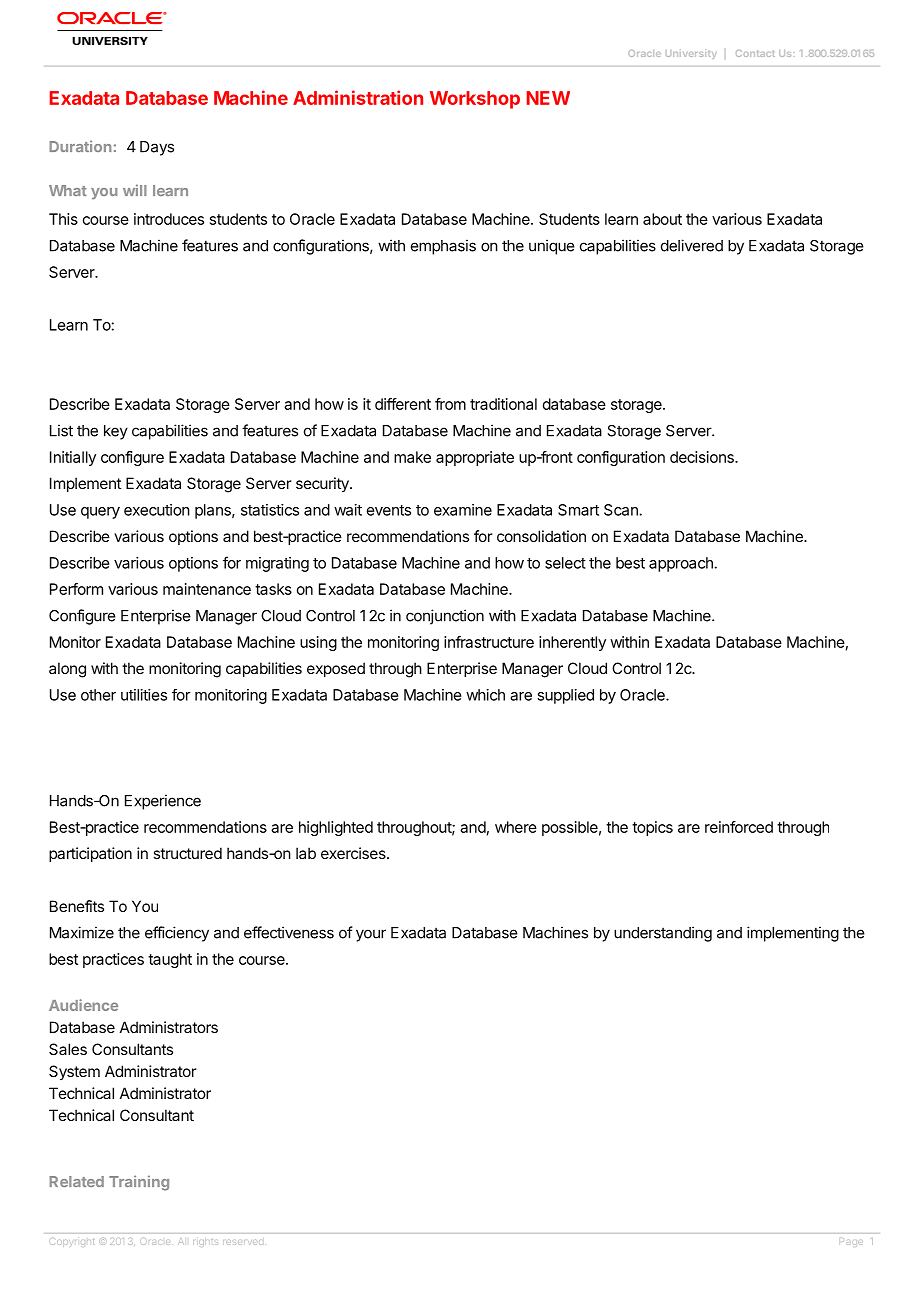 Image resolution: width=924 pixels, height=1308 pixels. What do you see at coordinates (139, 1183) in the screenshot?
I see `Training` at bounding box center [139, 1183].
